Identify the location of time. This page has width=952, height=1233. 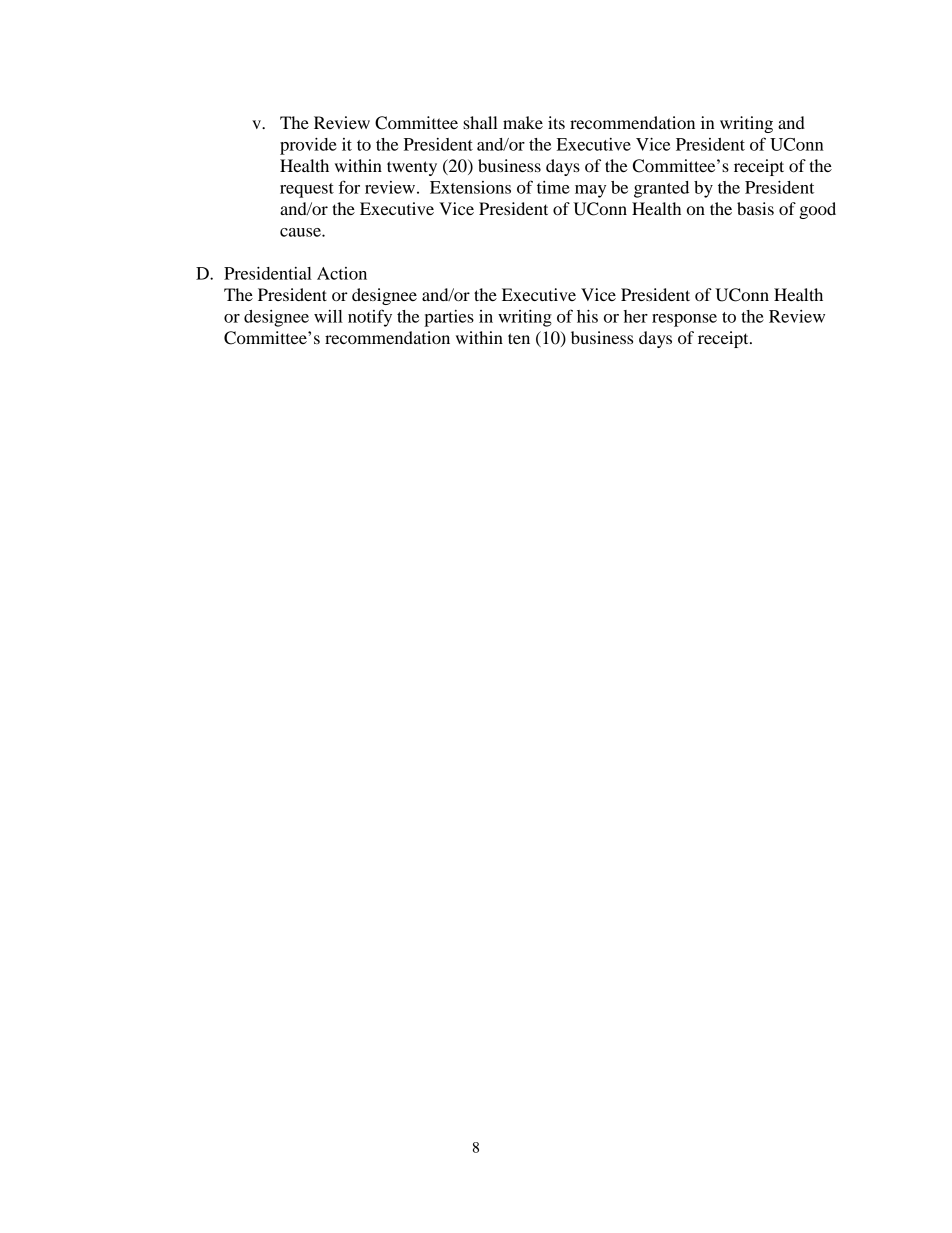
(553, 187).
